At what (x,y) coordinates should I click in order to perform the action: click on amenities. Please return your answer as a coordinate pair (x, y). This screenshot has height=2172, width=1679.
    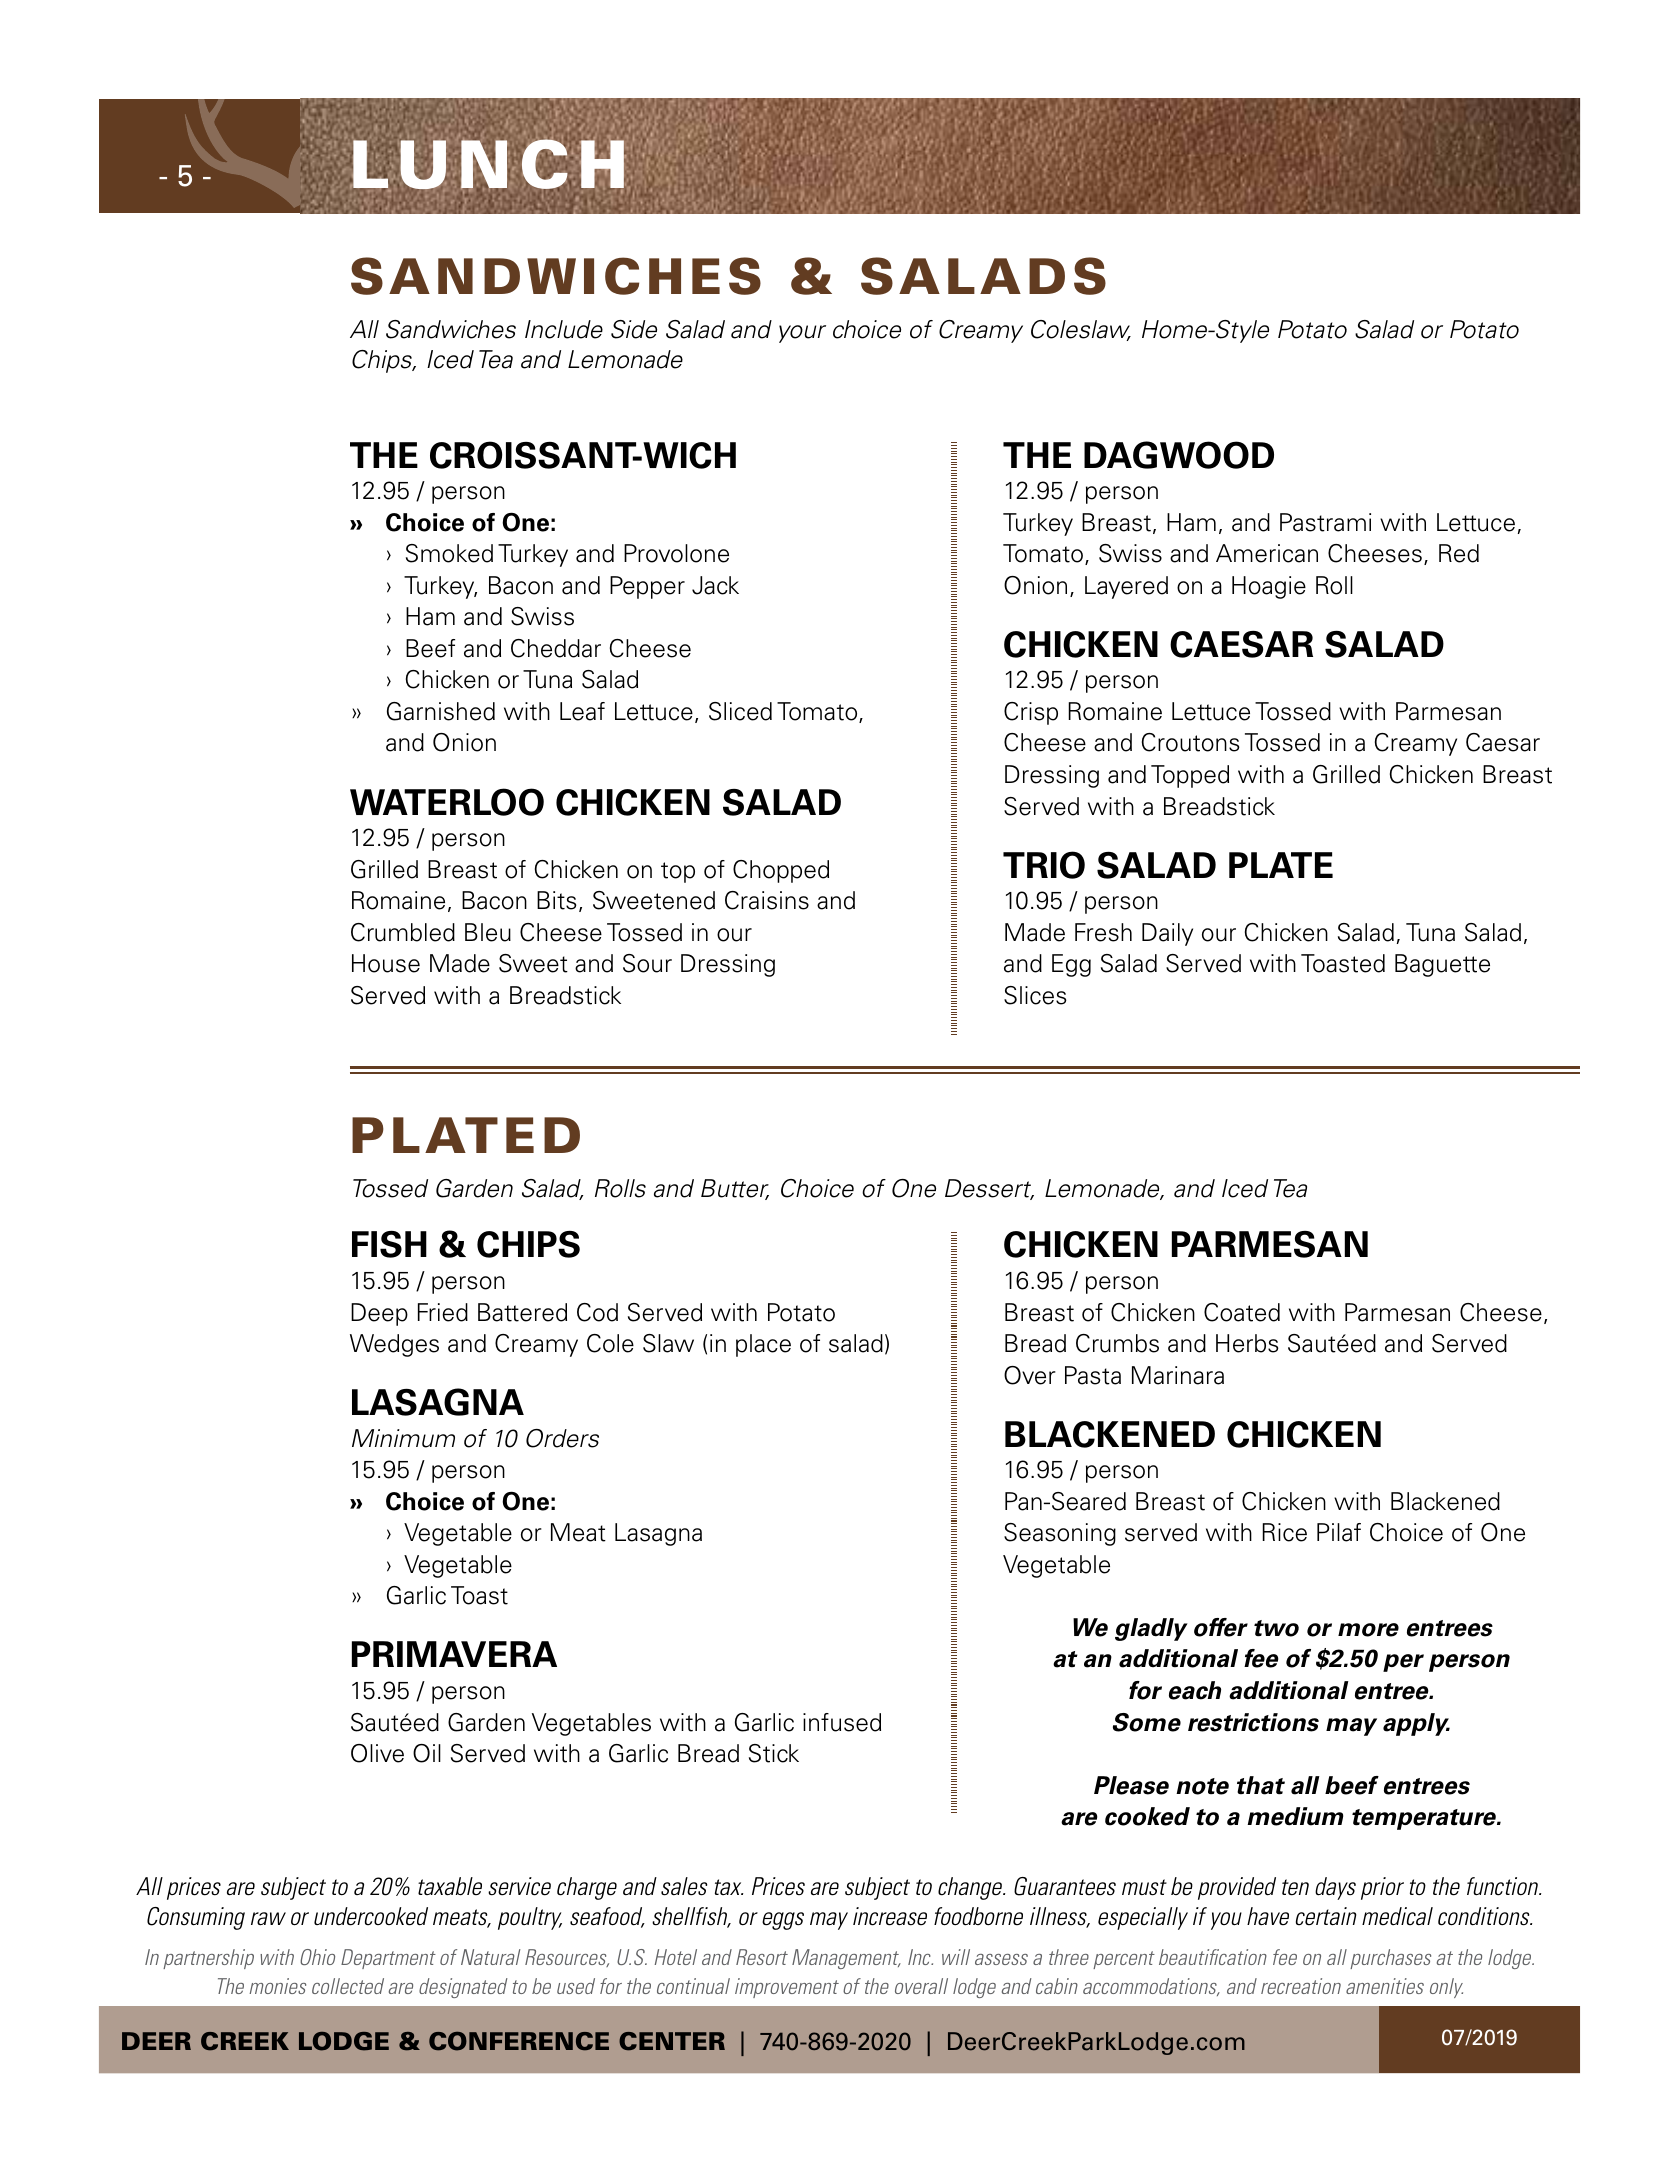
    Looking at the image, I should click on (1385, 1986).
